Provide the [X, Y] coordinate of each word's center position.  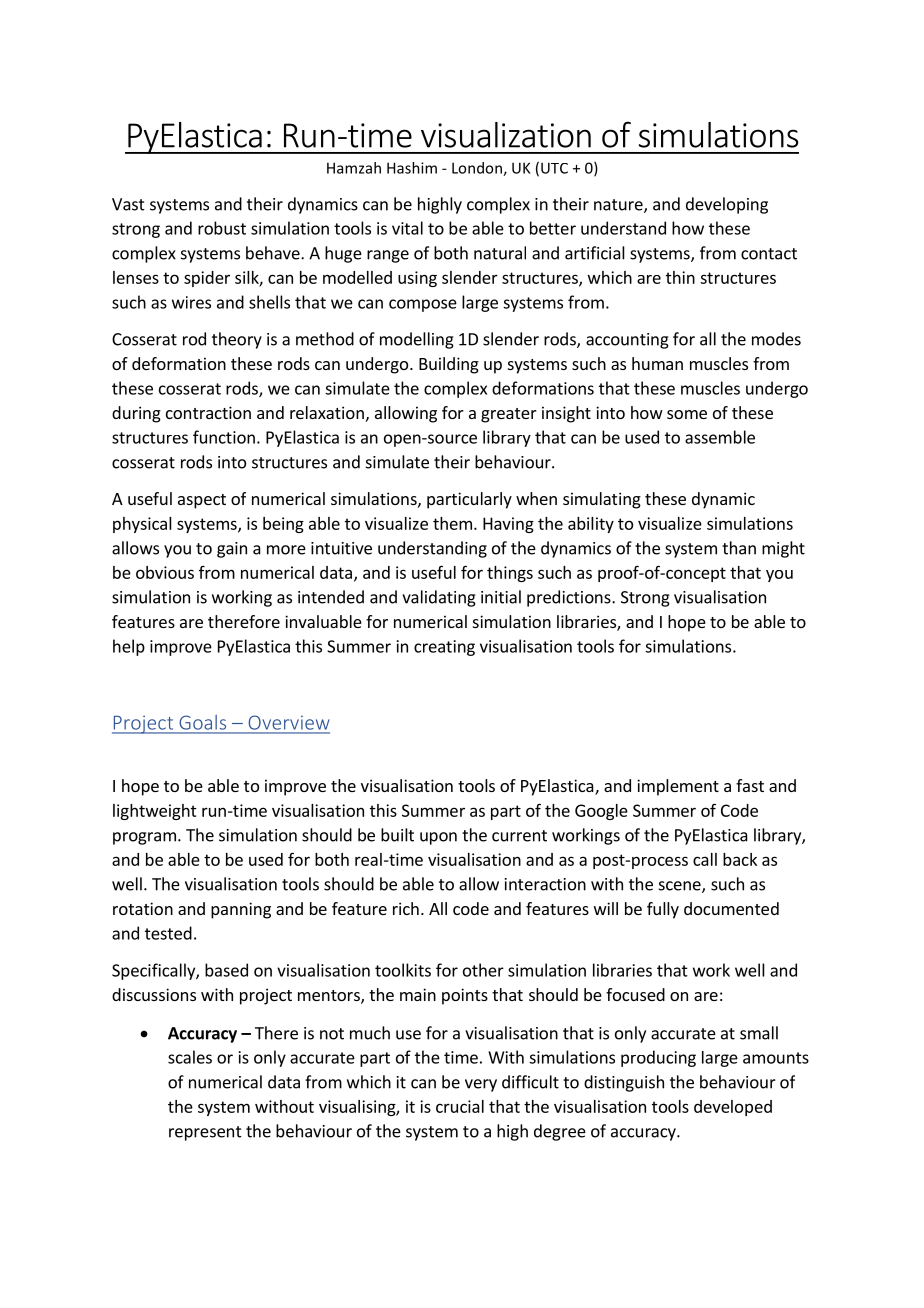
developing [727, 205]
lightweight [155, 812]
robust [222, 228]
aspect [202, 501]
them [452, 523]
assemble [720, 437]
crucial [460, 1106]
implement [678, 787]
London [478, 169]
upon [438, 838]
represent [205, 1133]
